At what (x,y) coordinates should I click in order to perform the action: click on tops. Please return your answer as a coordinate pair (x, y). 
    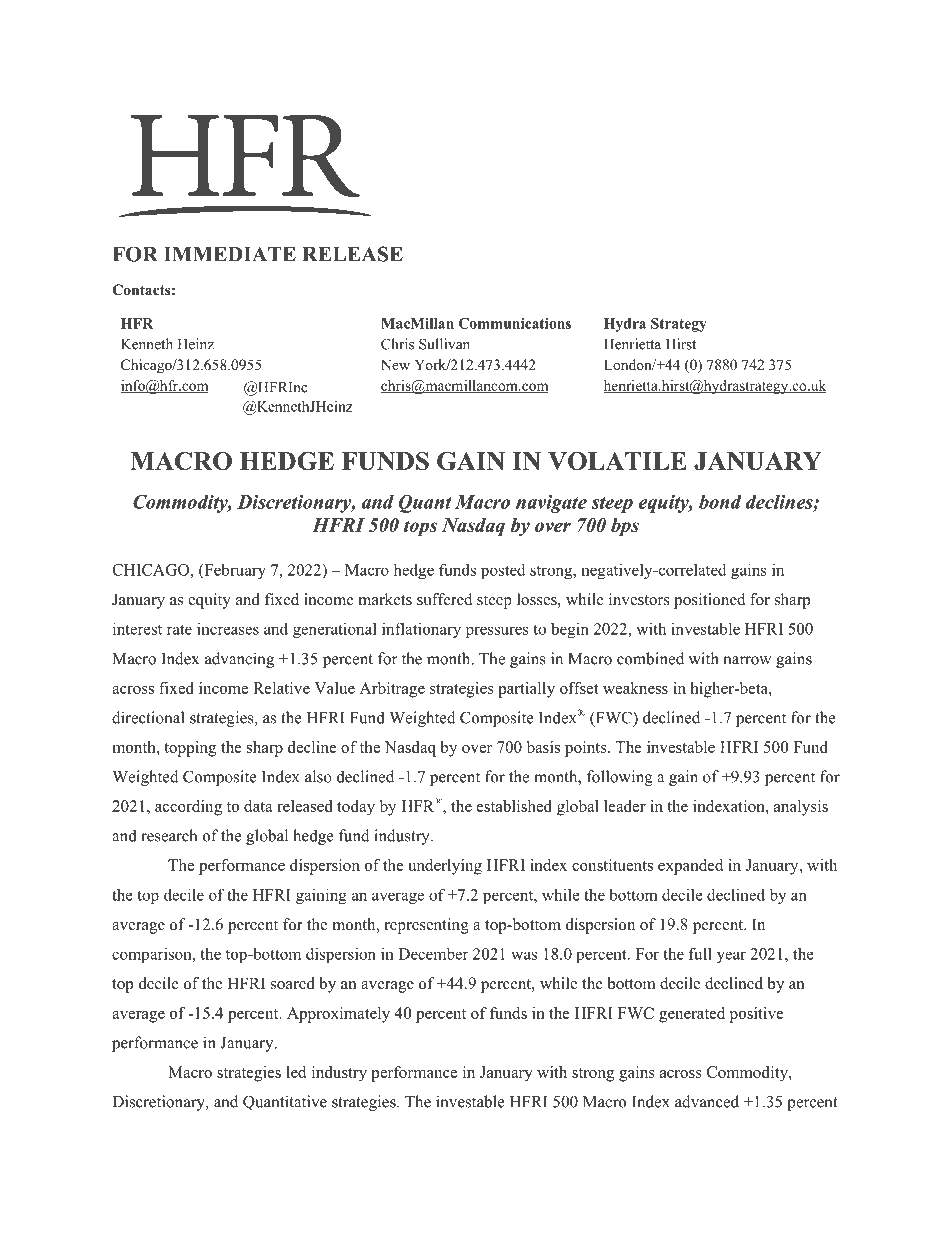
    Looking at the image, I should click on (420, 528).
